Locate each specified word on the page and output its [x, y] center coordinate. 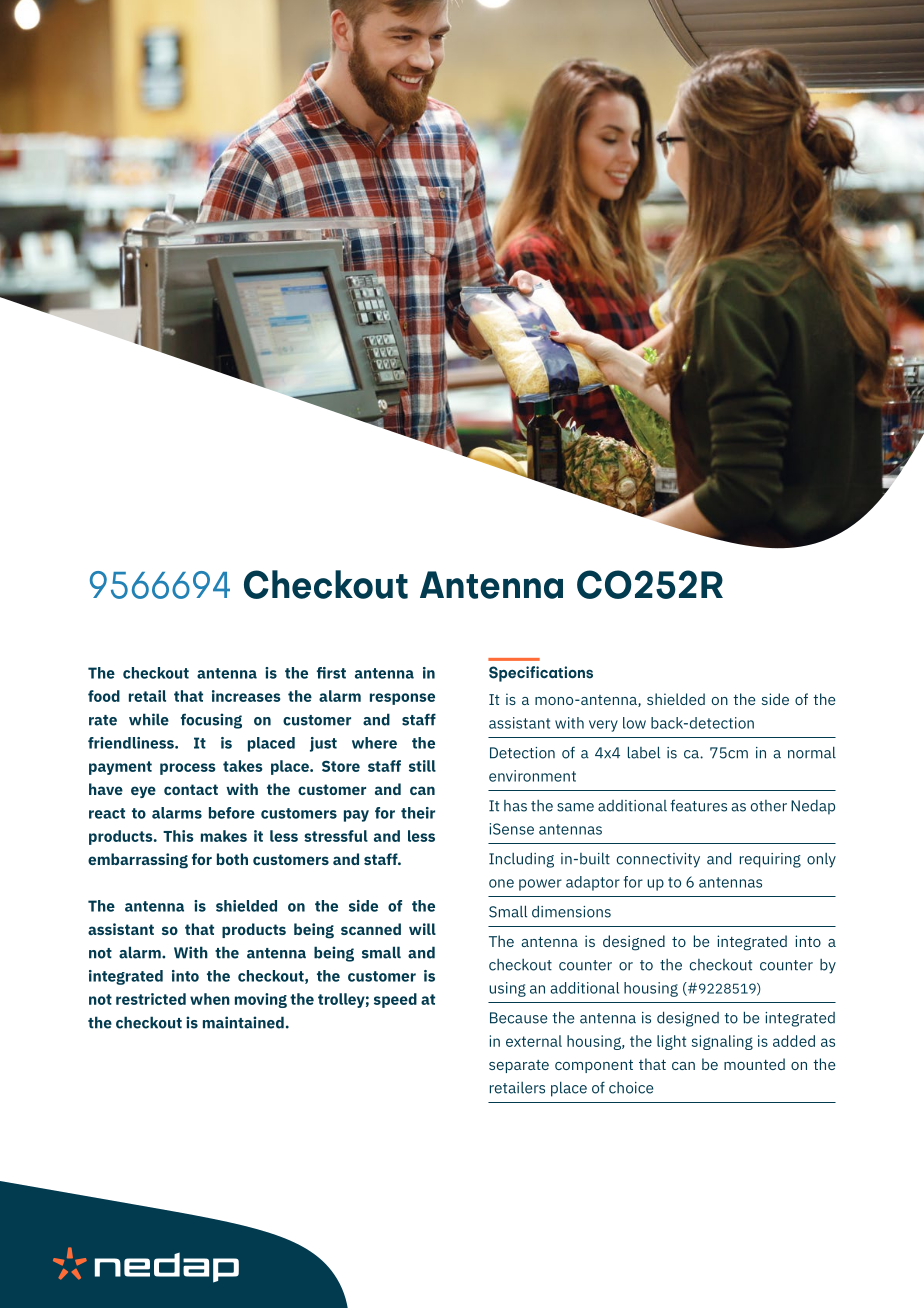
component [594, 1066]
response [402, 699]
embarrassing [138, 861]
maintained [243, 1022]
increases [246, 696]
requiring [770, 860]
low [634, 723]
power [540, 885]
